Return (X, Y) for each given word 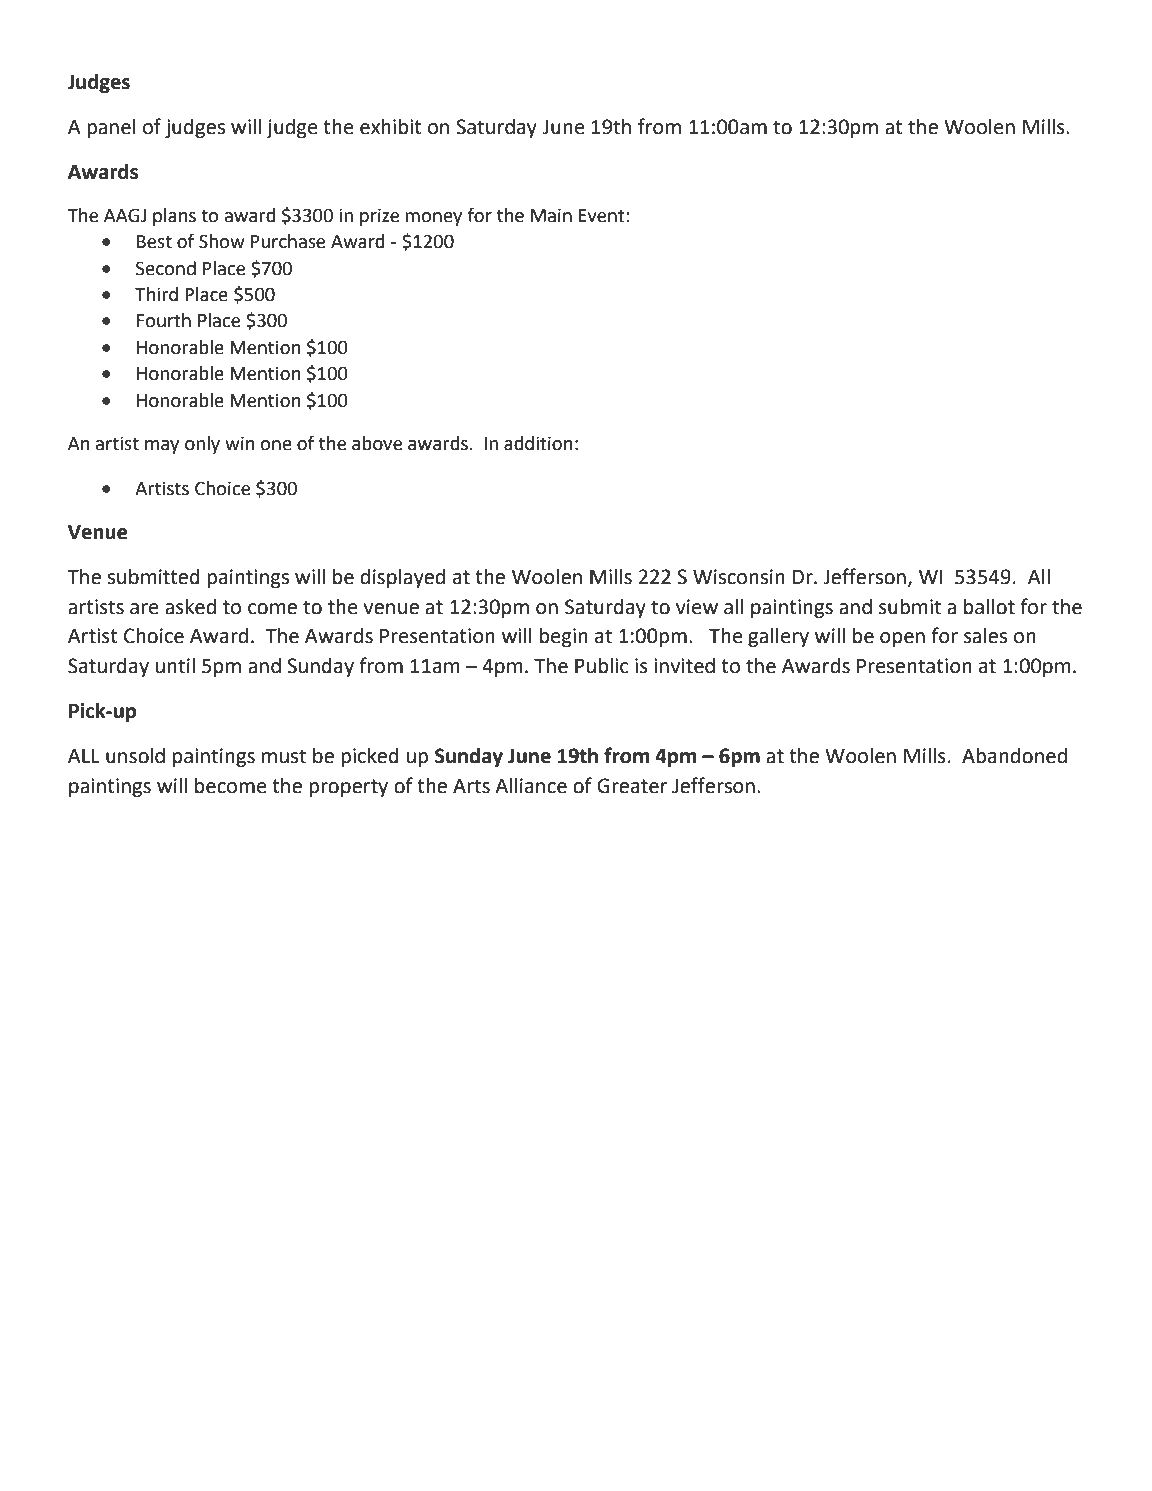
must (284, 756)
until (175, 666)
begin (564, 638)
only (202, 445)
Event (603, 216)
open (902, 640)
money (433, 219)
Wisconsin (739, 577)
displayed (402, 579)
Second (166, 268)
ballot (989, 607)
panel (111, 129)
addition (538, 443)
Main (551, 215)
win (240, 443)
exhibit (391, 127)
